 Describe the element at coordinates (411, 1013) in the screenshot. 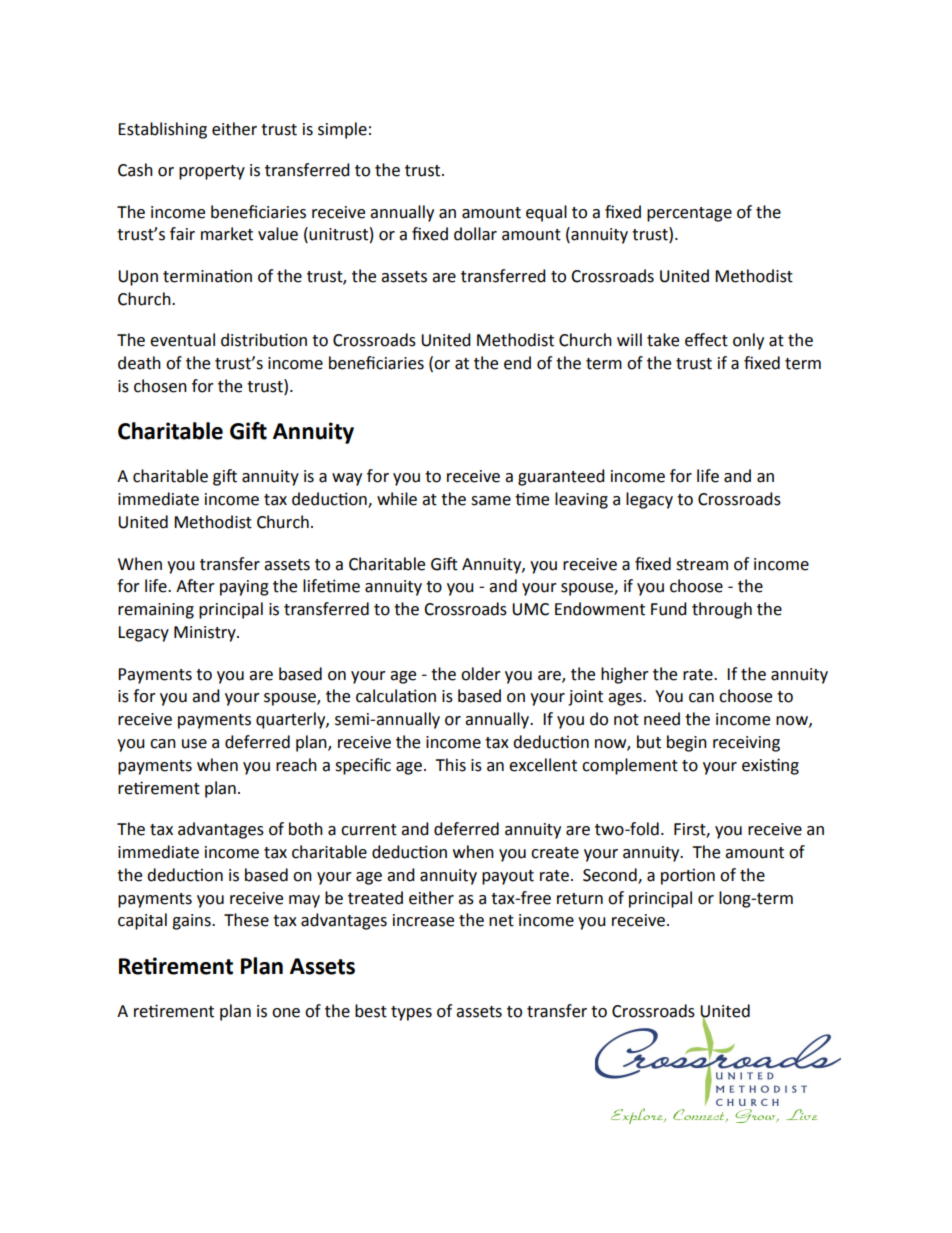

I see `types` at that location.
